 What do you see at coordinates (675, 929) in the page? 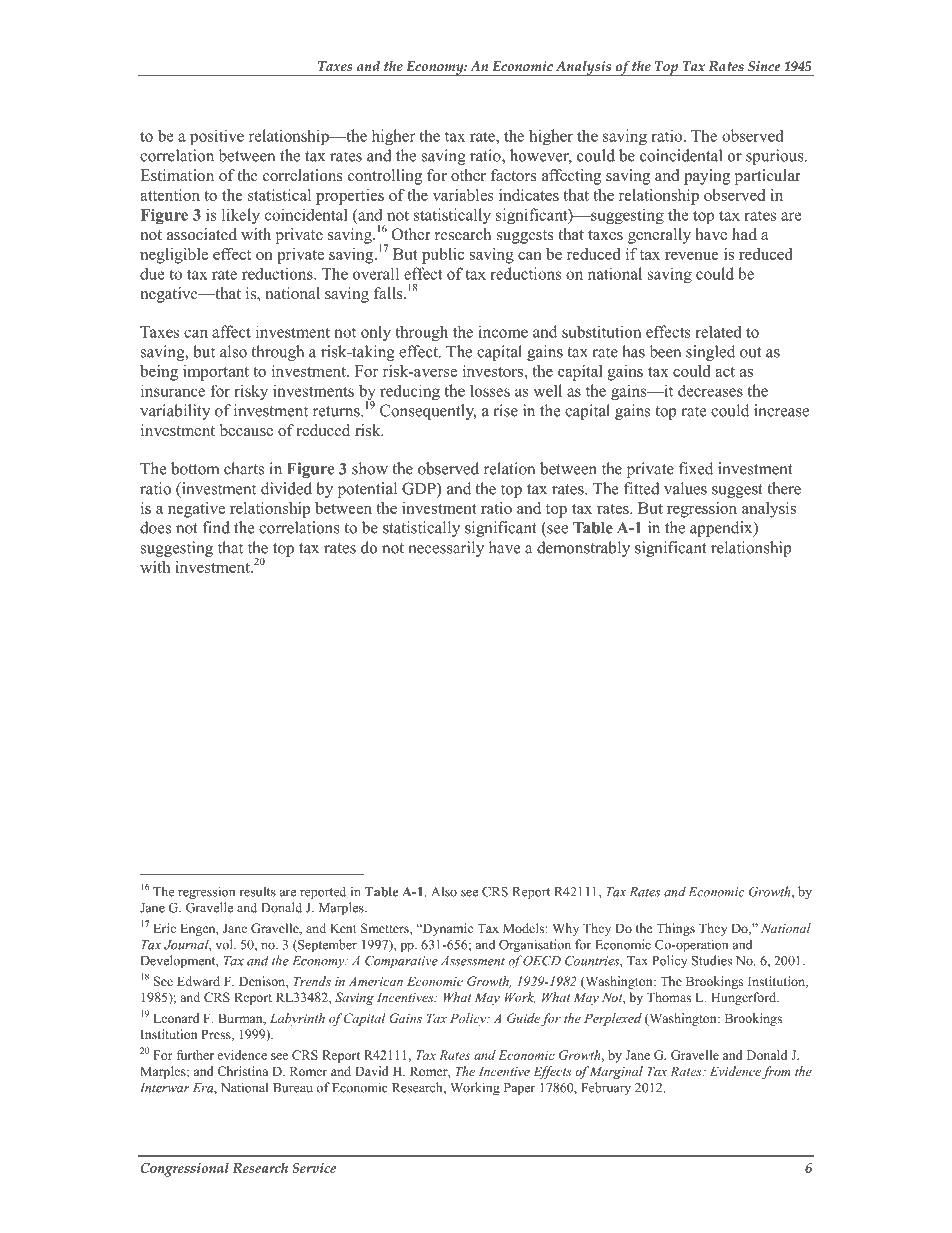
I see `Things` at bounding box center [675, 929].
